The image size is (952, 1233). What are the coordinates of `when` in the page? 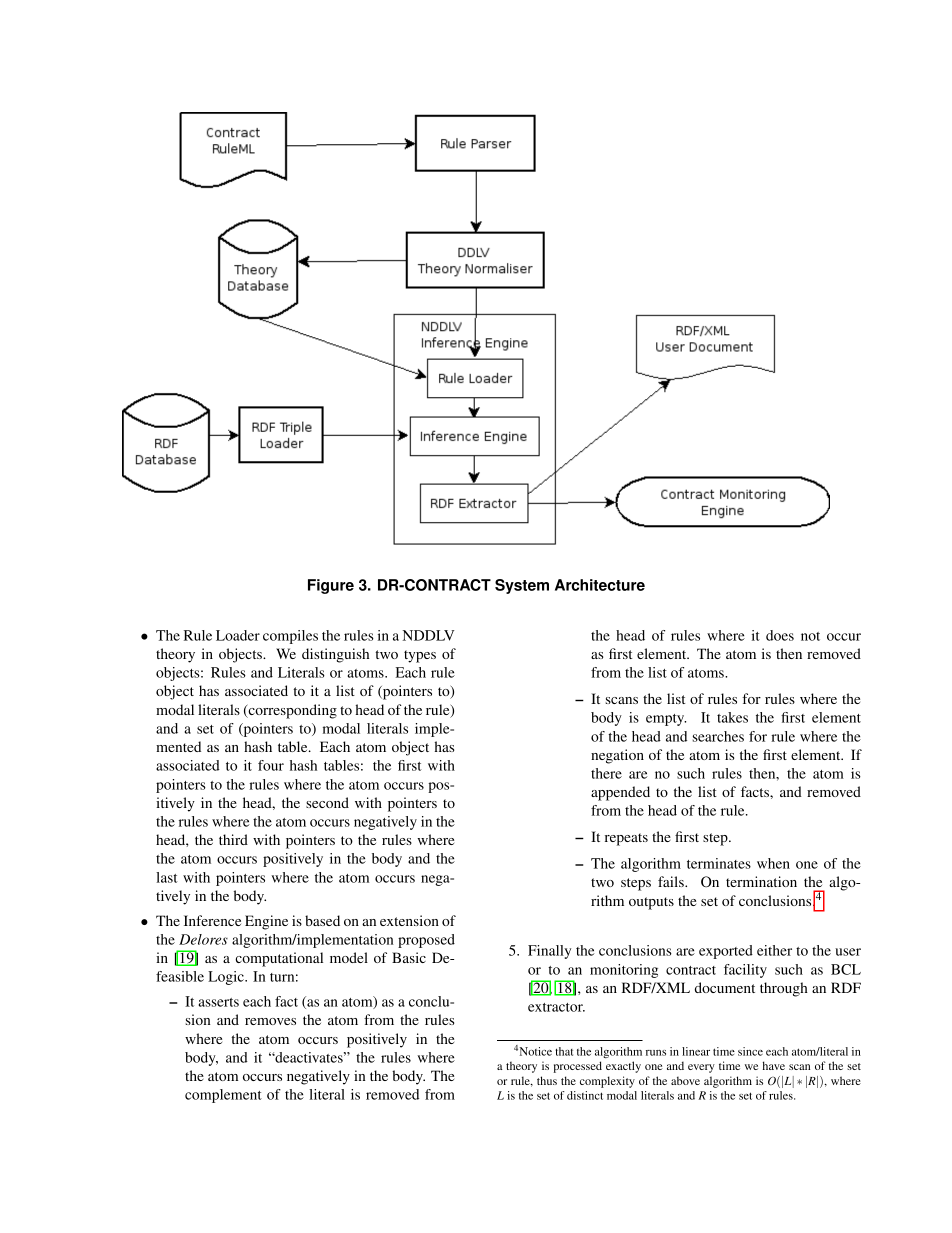 It's located at (773, 863).
